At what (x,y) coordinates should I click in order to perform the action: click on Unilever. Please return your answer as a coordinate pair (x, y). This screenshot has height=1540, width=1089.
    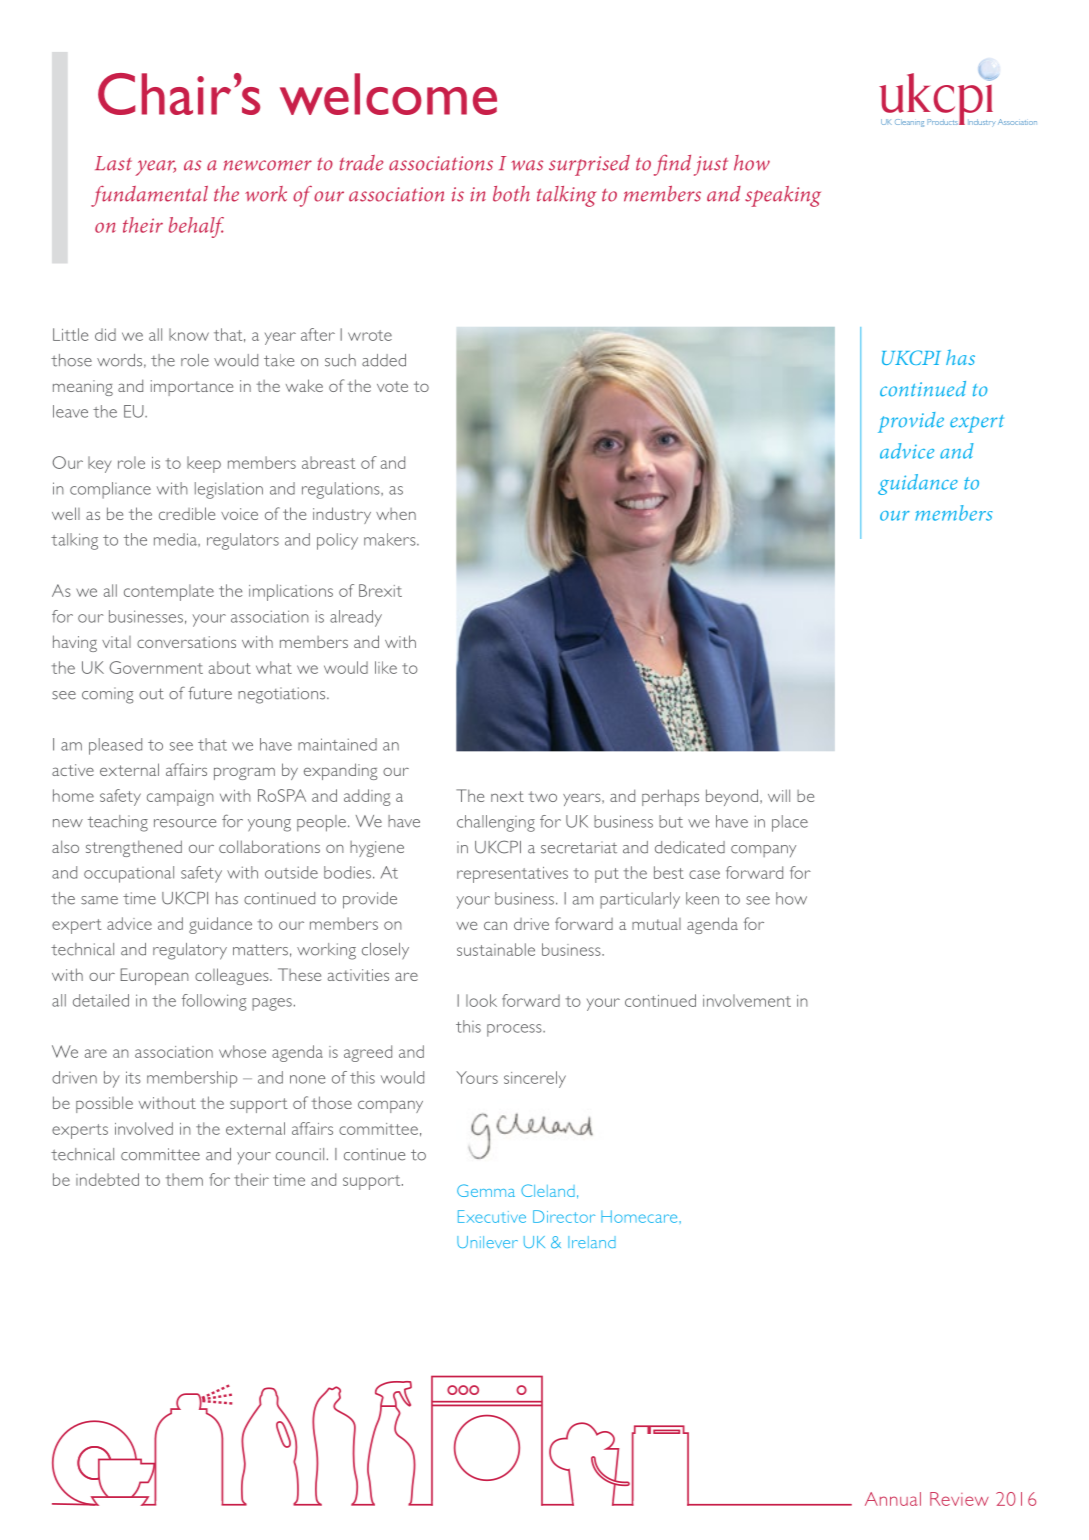
    Looking at the image, I should click on (487, 1242).
